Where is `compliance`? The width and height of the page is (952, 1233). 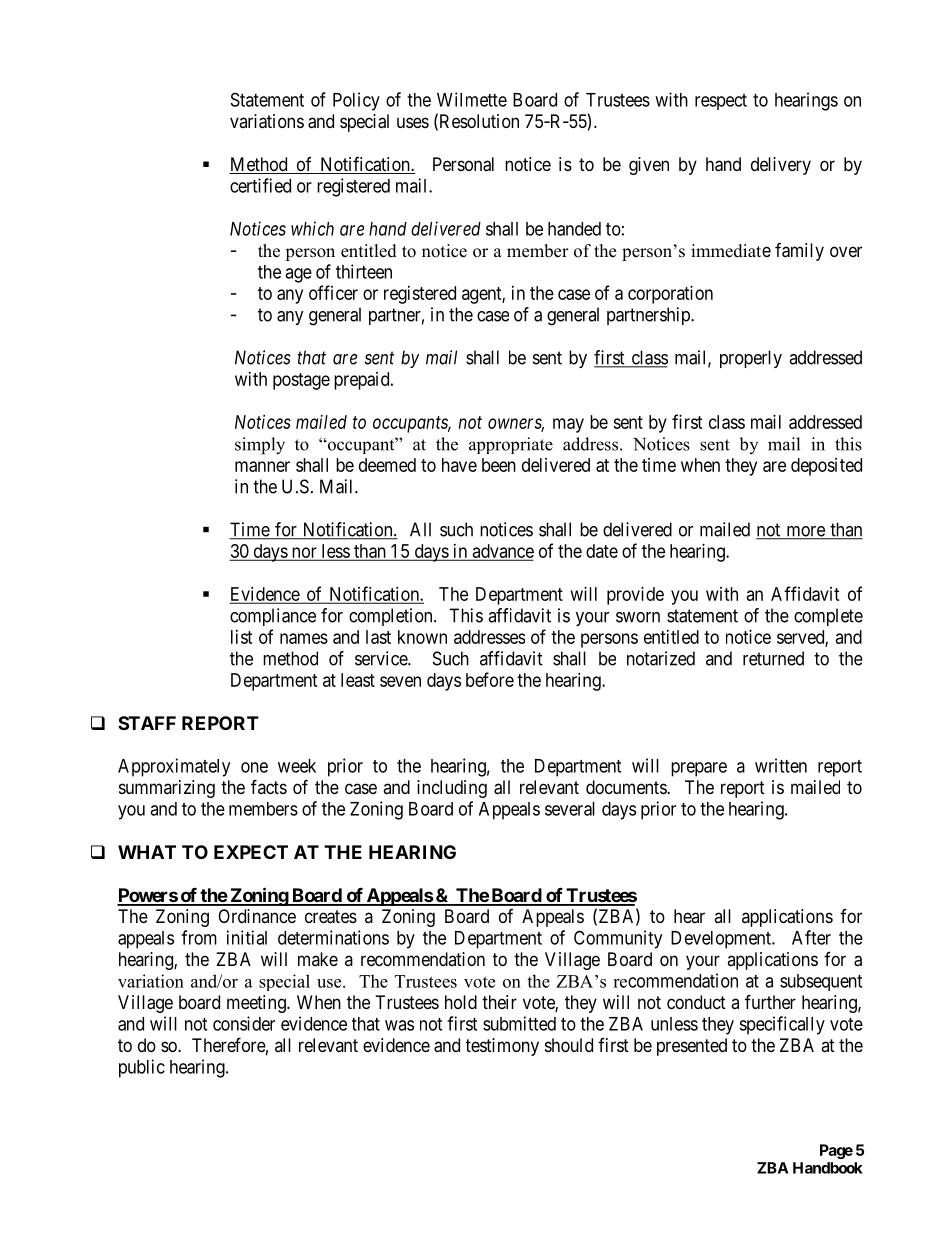
compliance is located at coordinates (273, 617).
